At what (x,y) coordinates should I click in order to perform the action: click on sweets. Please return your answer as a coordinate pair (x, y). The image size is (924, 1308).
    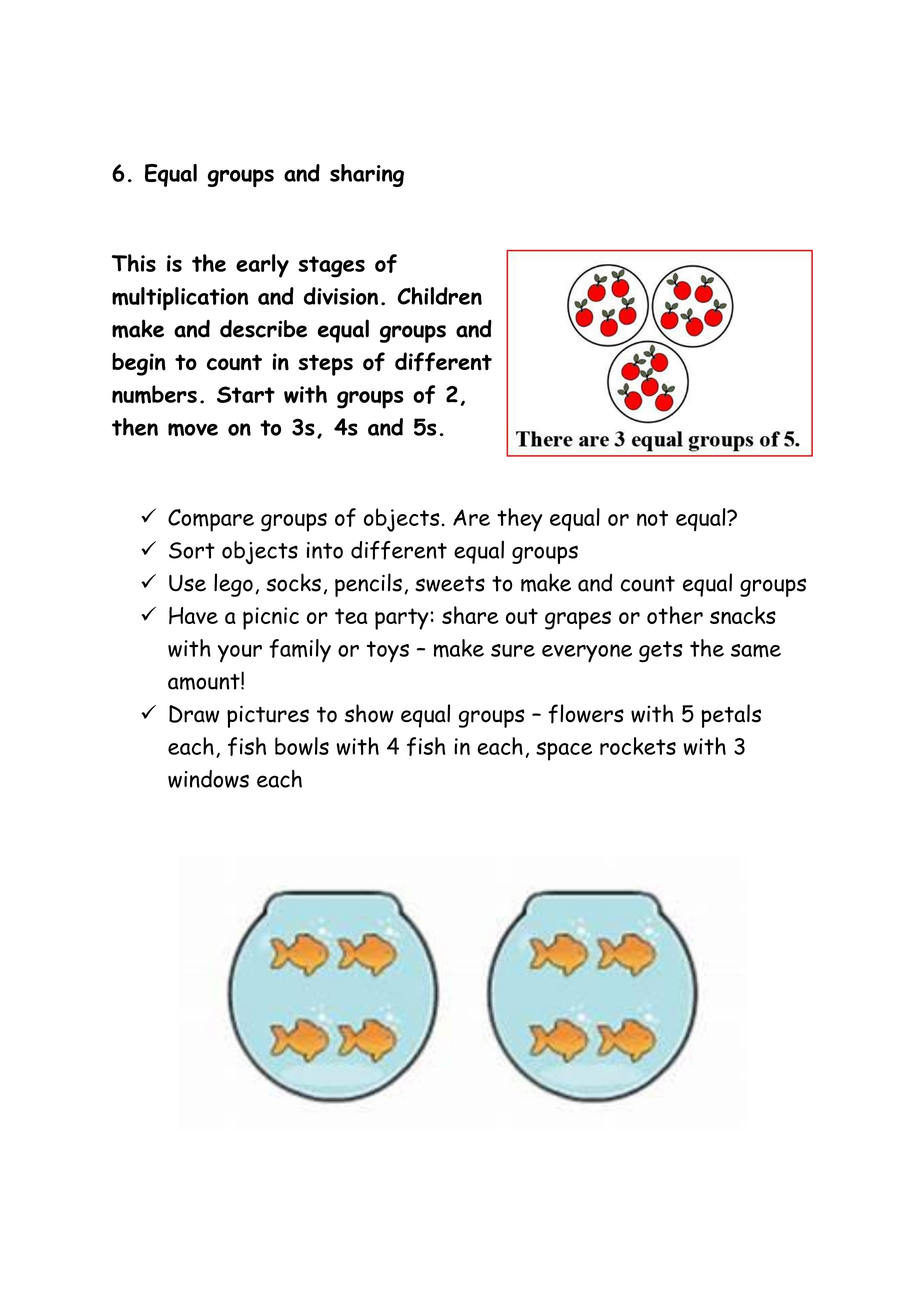
    Looking at the image, I should click on (450, 584).
